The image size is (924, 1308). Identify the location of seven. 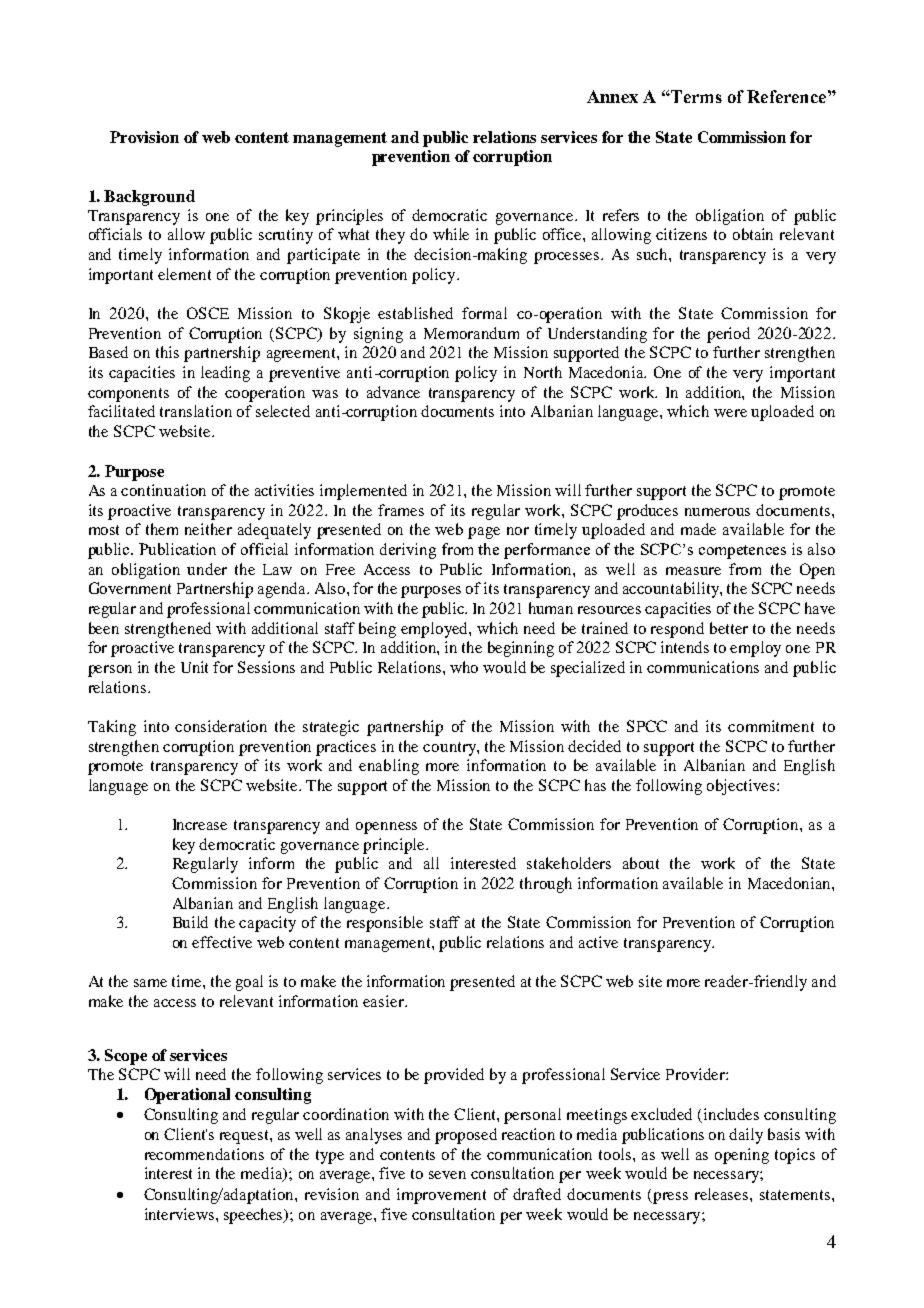
(447, 1175).
